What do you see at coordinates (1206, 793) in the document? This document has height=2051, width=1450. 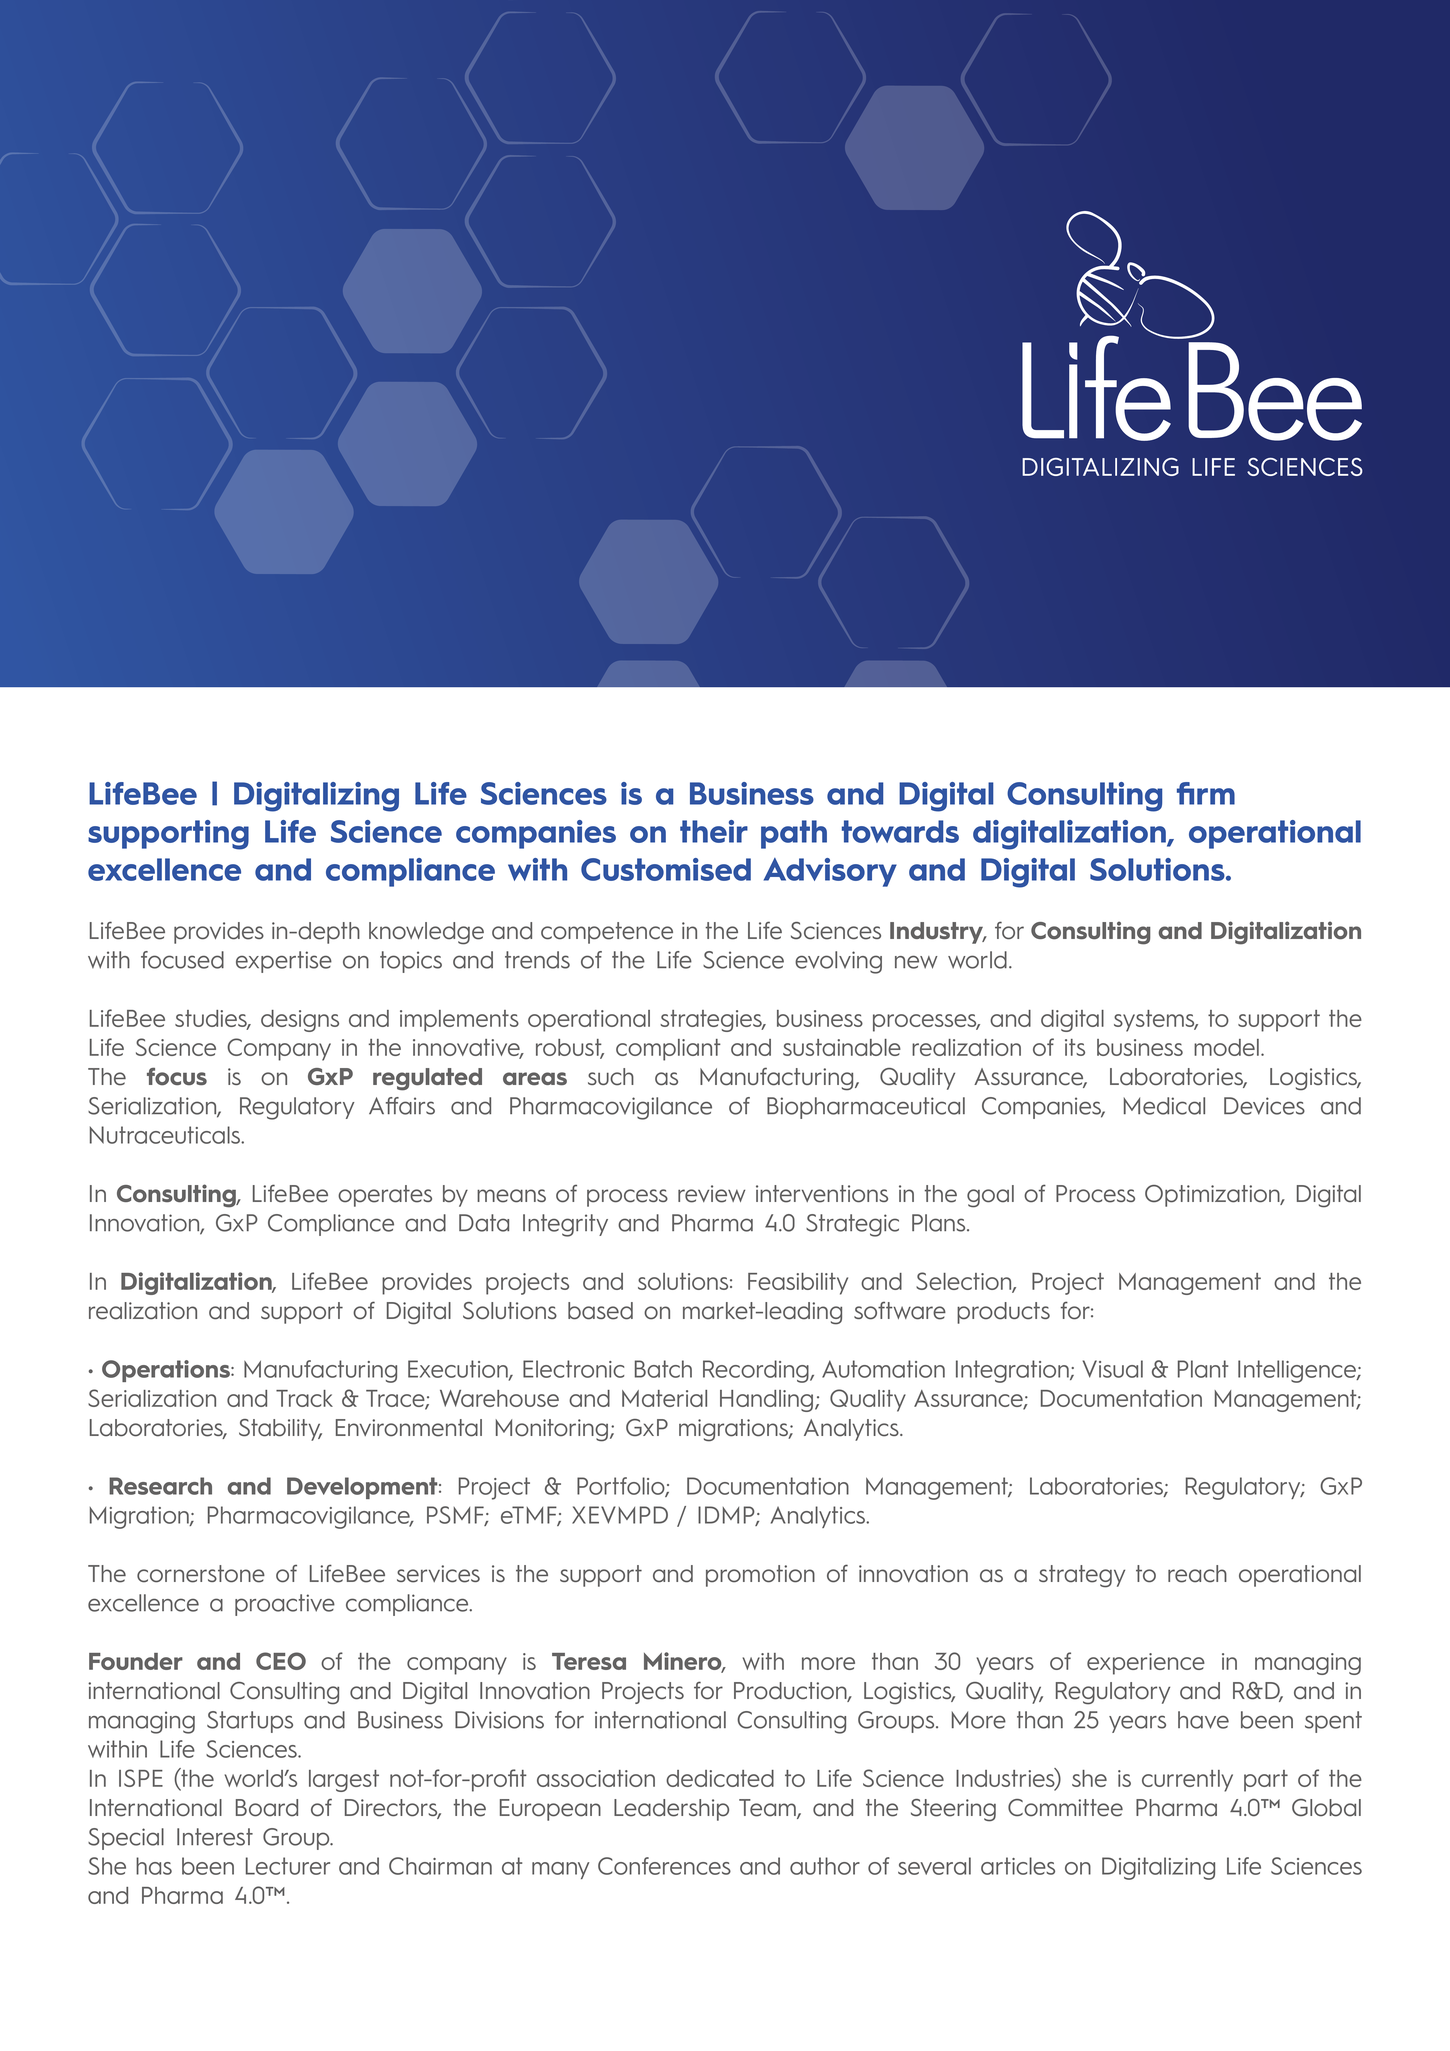 I see `firm` at bounding box center [1206, 793].
